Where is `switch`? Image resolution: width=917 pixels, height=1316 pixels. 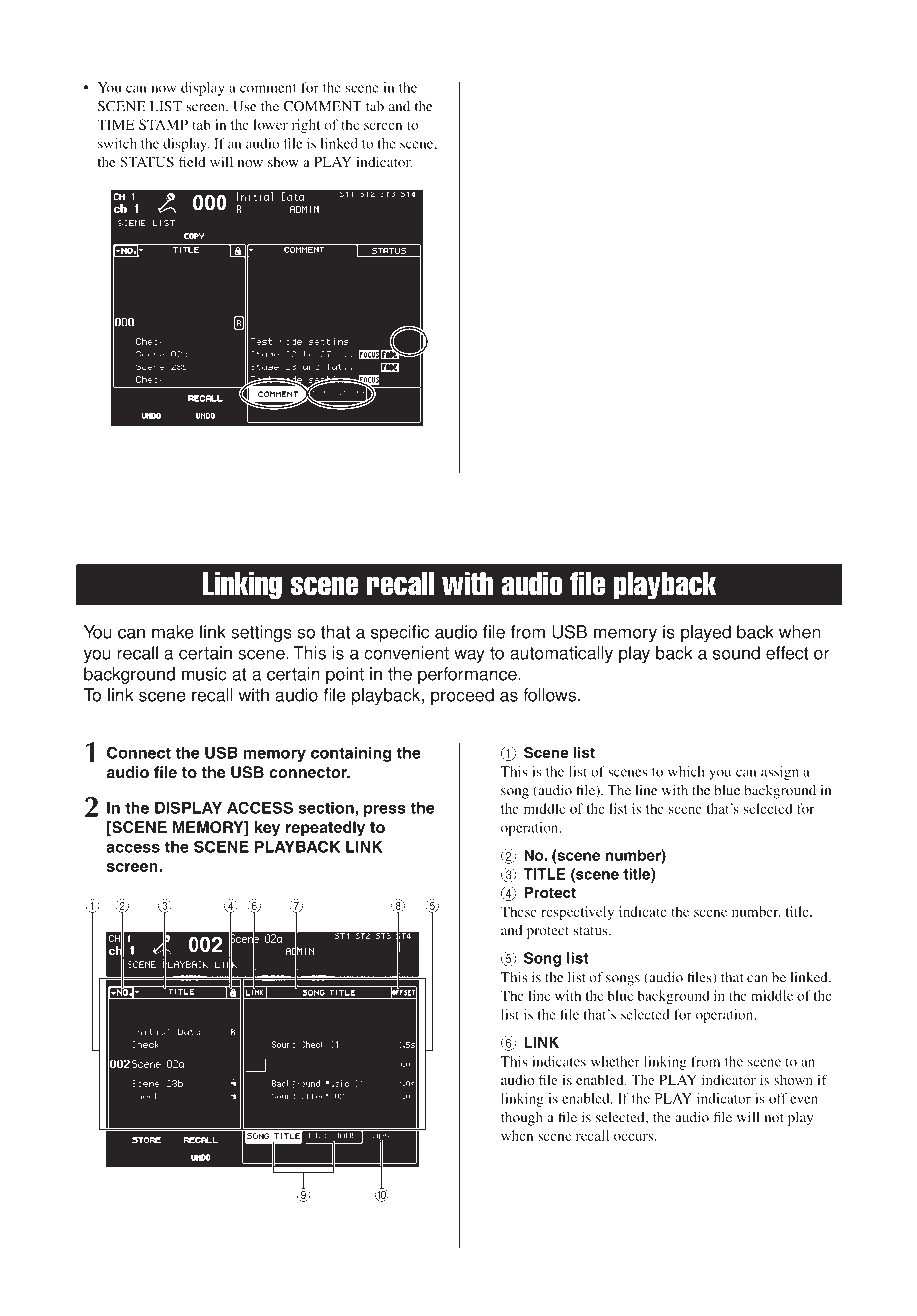 switch is located at coordinates (117, 143).
